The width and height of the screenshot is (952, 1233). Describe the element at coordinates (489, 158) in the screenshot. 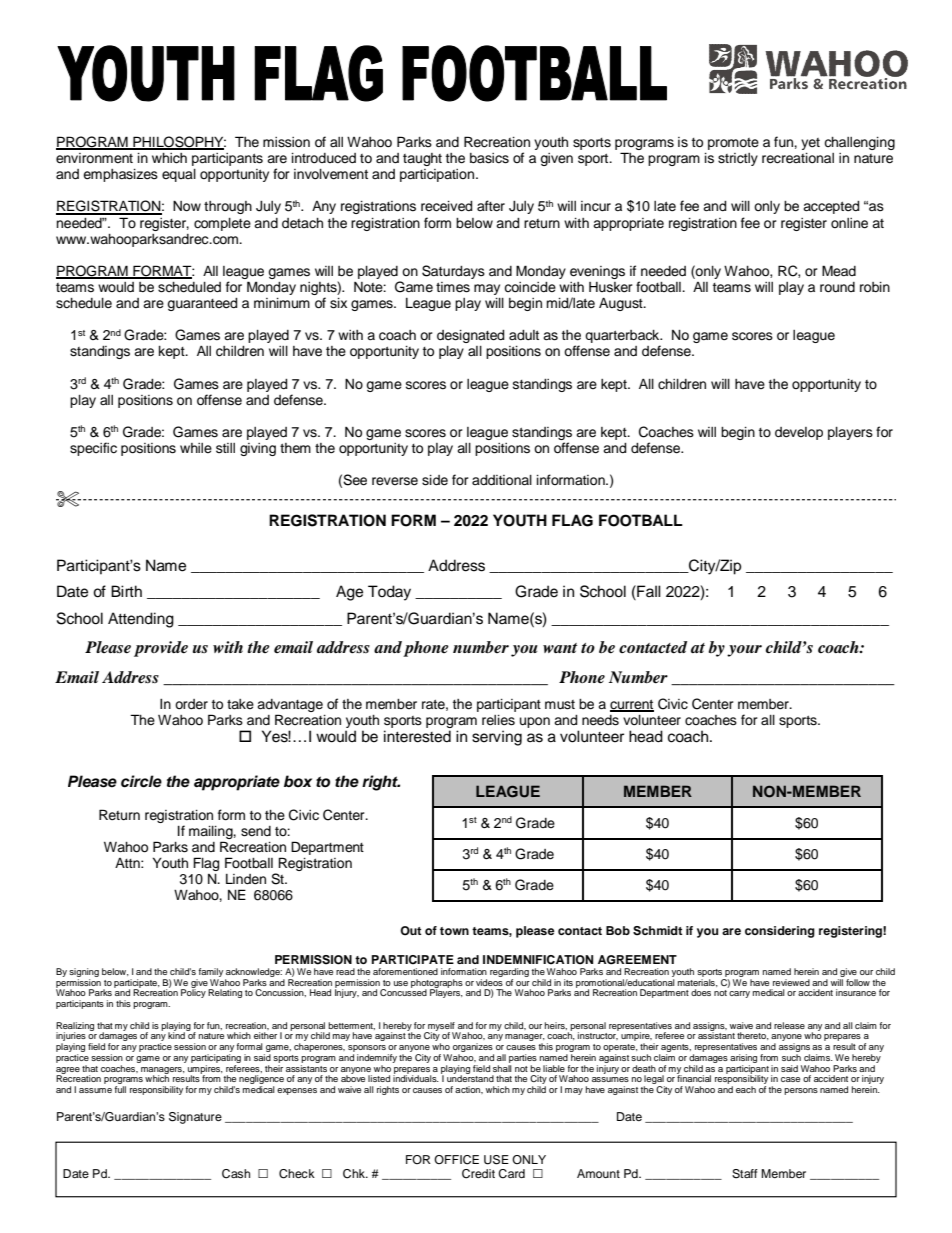

I see `basics` at that location.
